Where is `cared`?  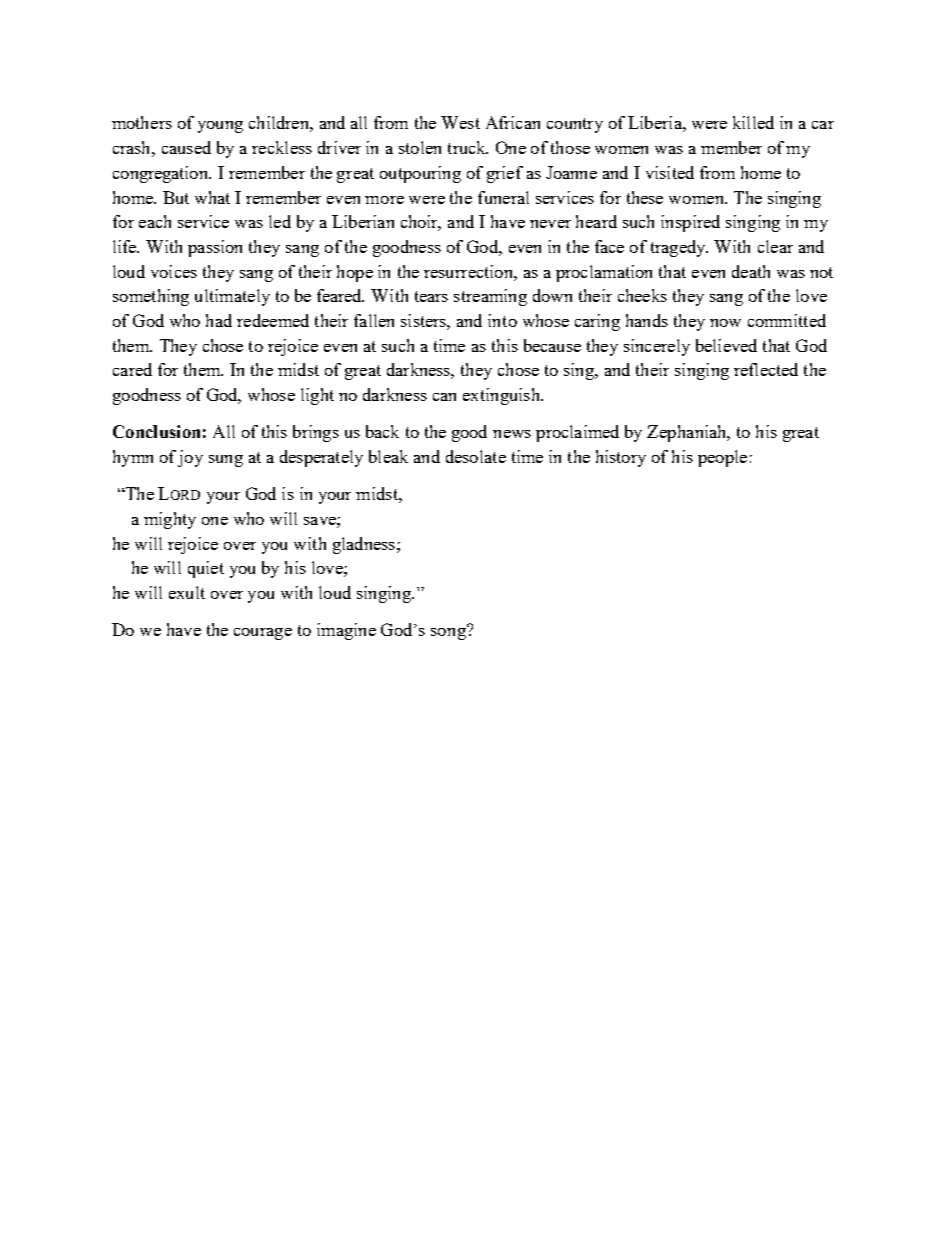
cared is located at coordinates (132, 369).
